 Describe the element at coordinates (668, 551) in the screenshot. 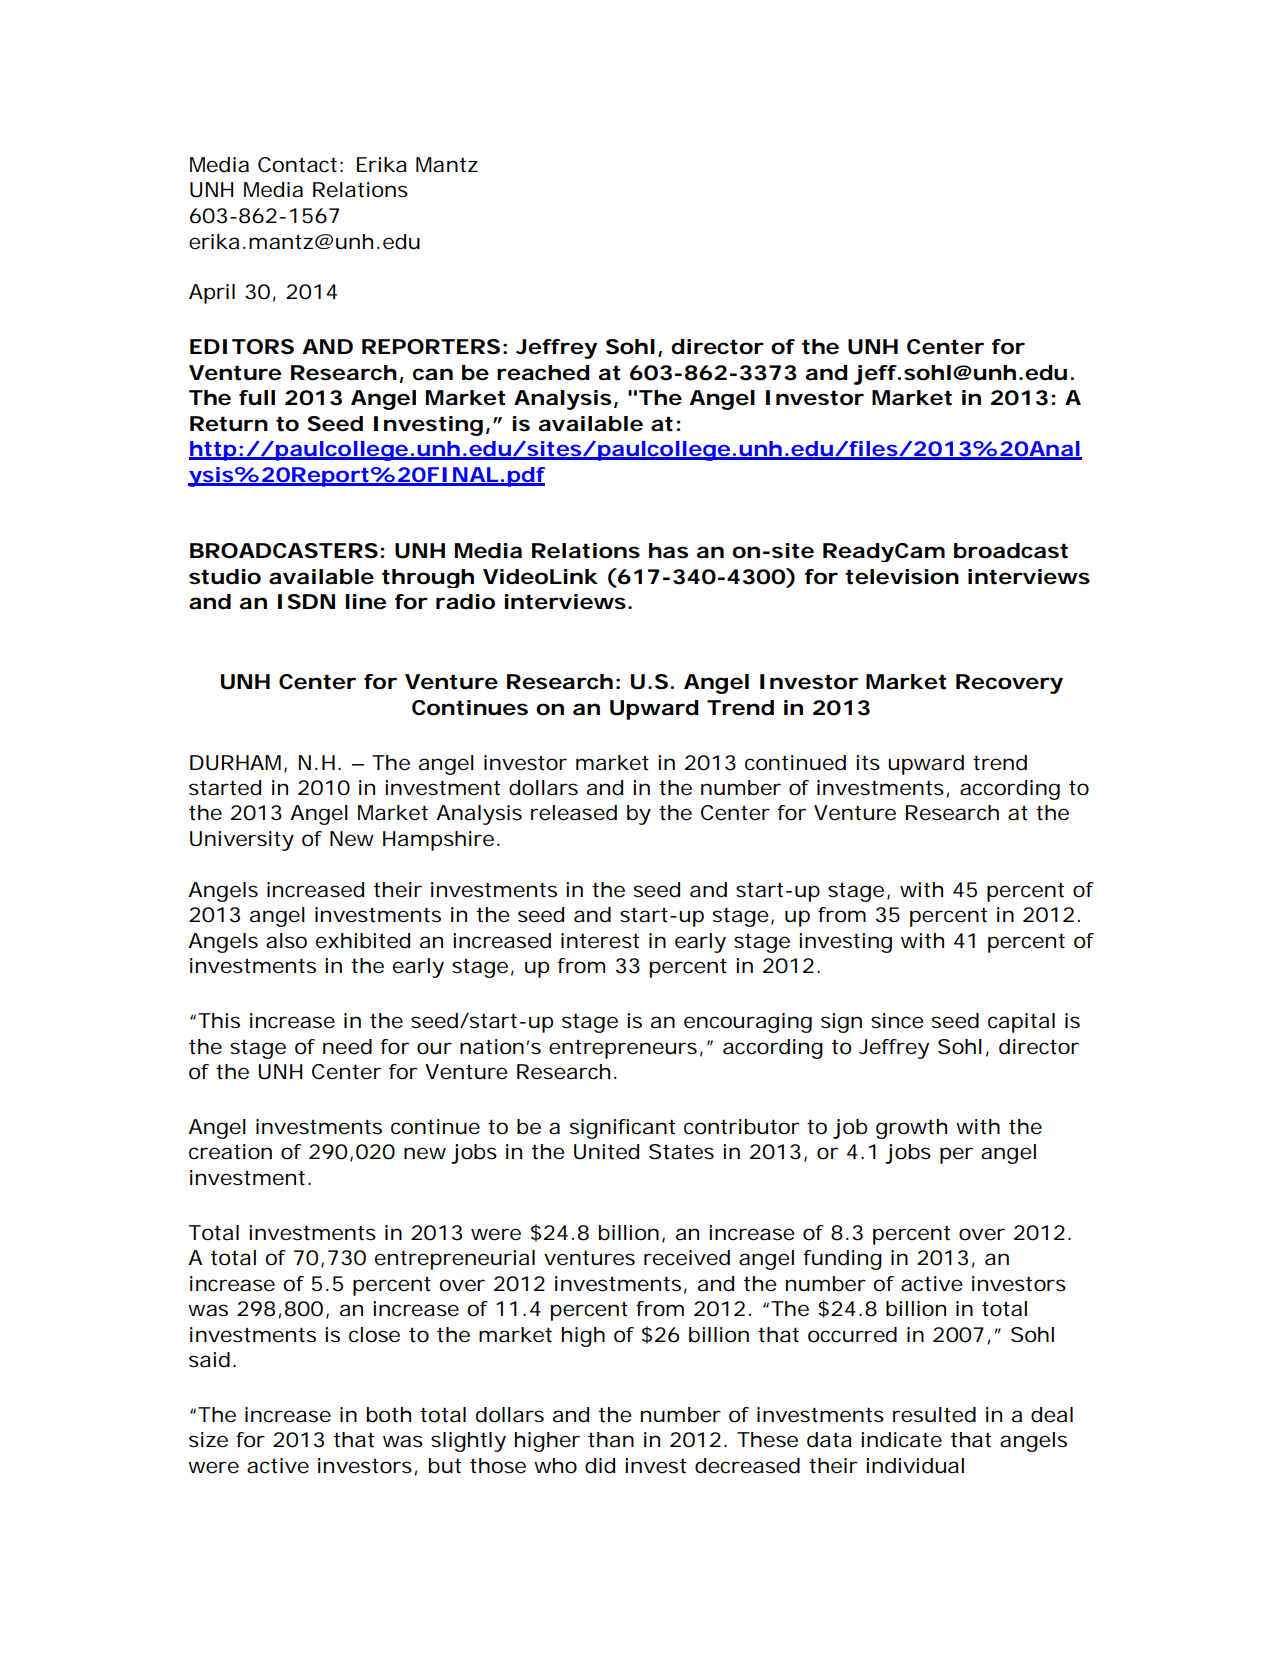

I see `has` at that location.
